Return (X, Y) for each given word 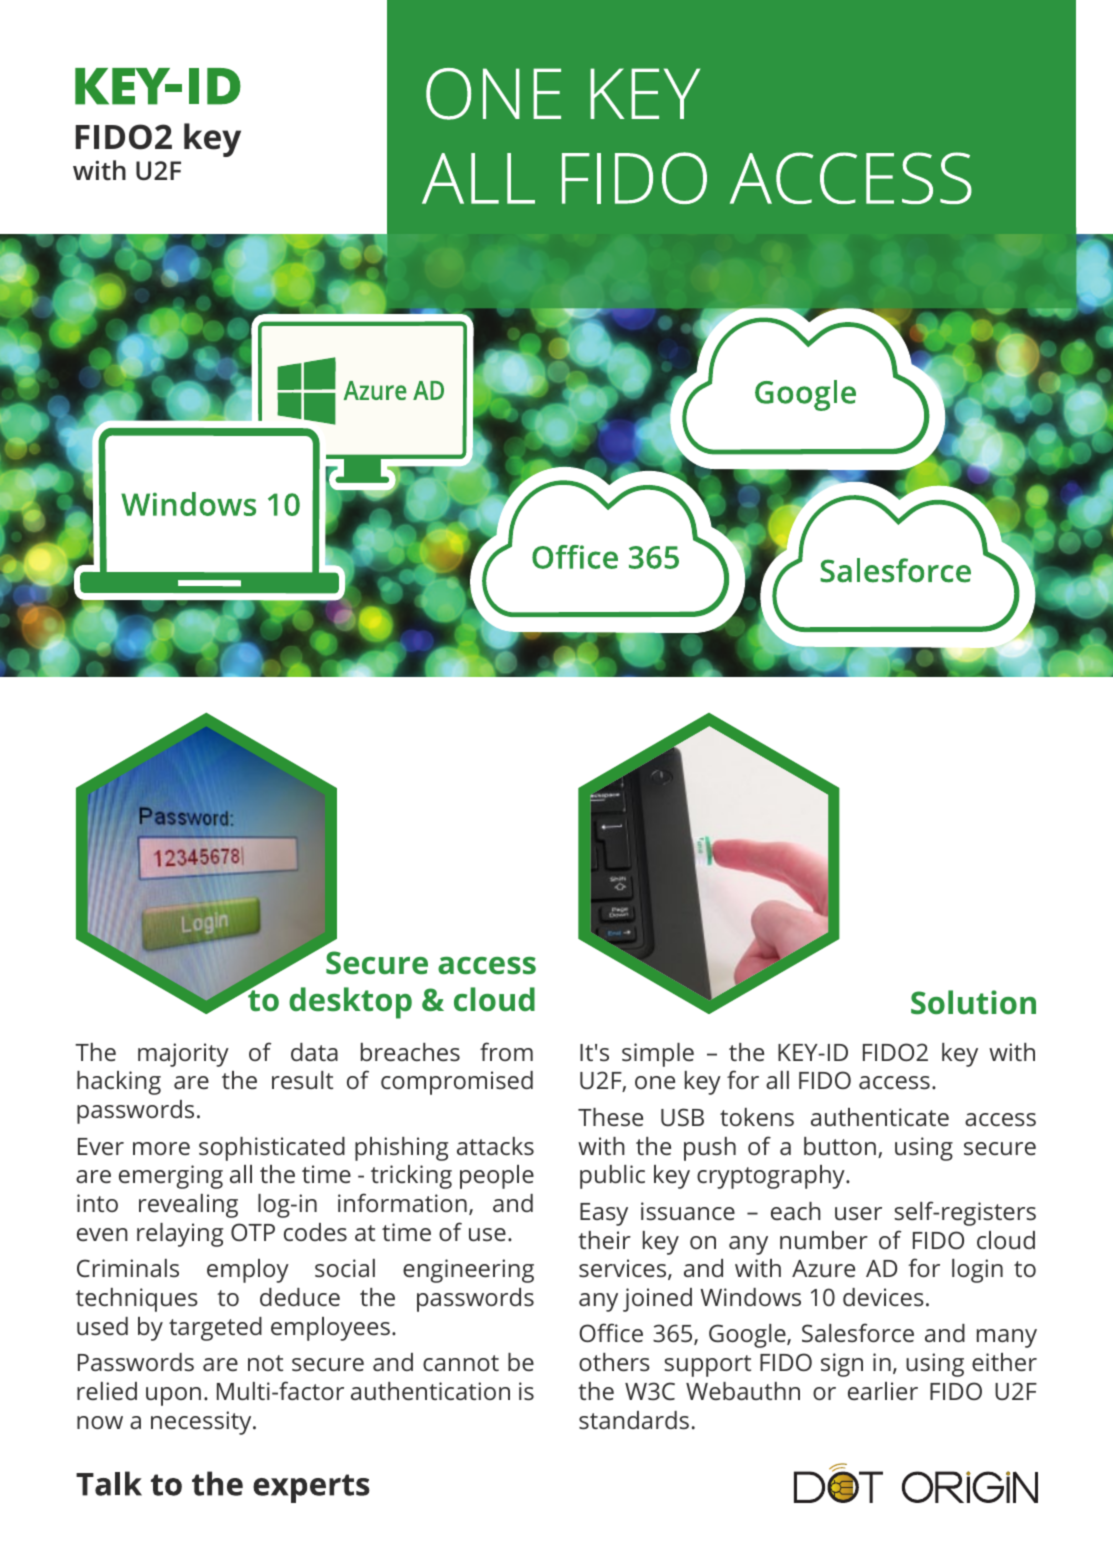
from (506, 1051)
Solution (973, 1002)
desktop (350, 1003)
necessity (202, 1423)
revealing (188, 1206)
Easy (604, 1214)
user (858, 1213)
